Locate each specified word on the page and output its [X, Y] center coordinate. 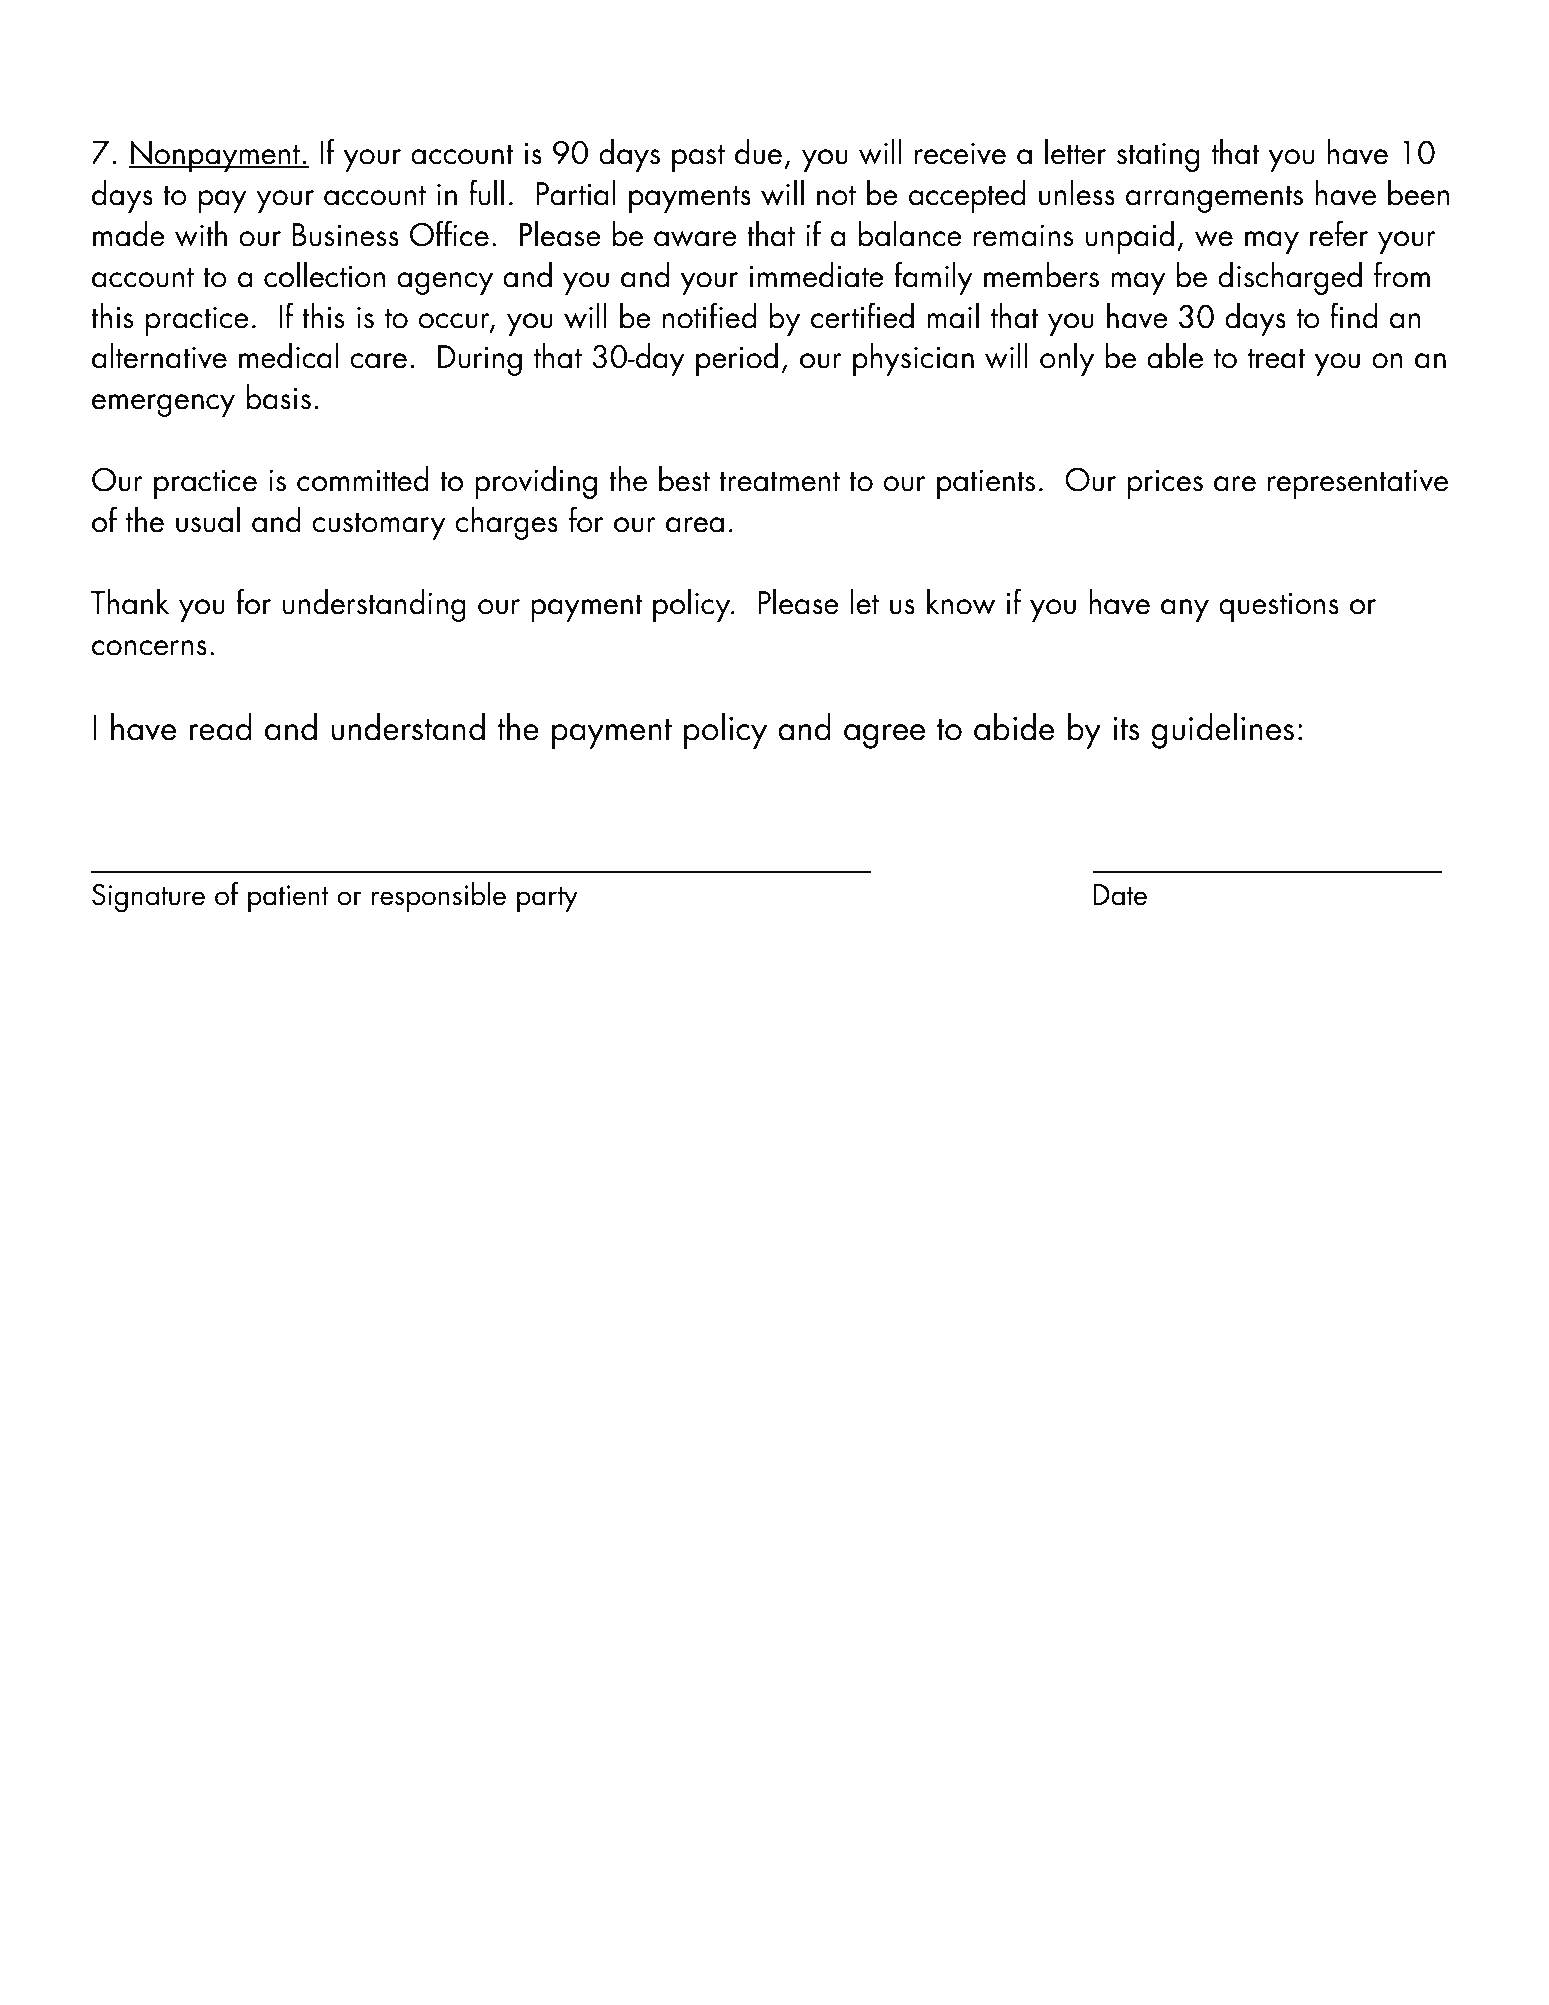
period [737, 359]
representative [1358, 484]
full [486, 192]
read [221, 727]
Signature [148, 898]
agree [884, 736]
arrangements [1214, 199]
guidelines [1222, 731]
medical [289, 356]
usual [208, 520]
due [758, 152]
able [1175, 356]
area [695, 525]
